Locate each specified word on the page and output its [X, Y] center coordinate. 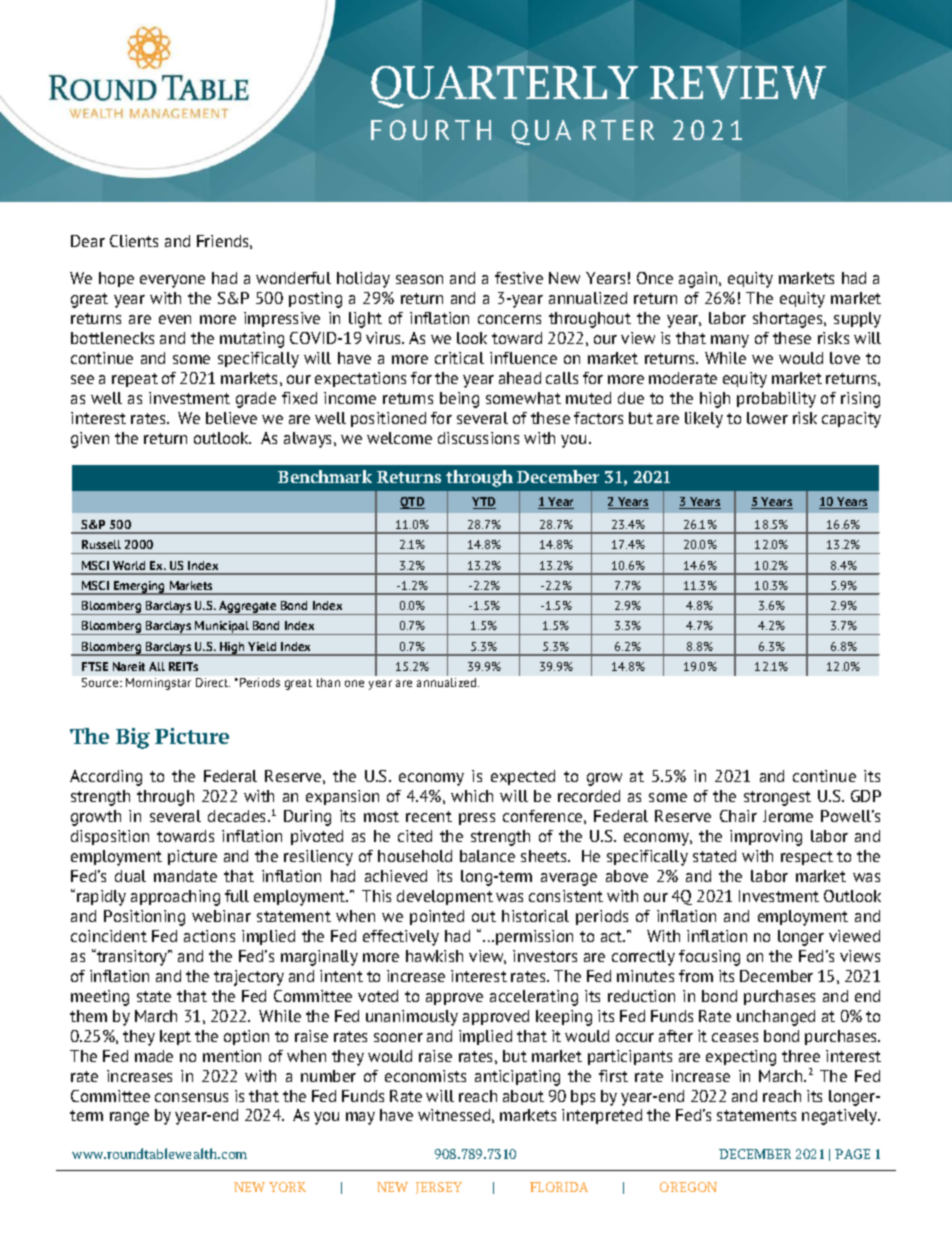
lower [767, 418]
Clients [134, 241]
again [699, 280]
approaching [175, 898]
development [445, 897]
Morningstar [158, 684]
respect [807, 858]
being [459, 400]
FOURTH [431, 130]
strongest [777, 798]
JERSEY [439, 1188]
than [328, 682]
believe [231, 418]
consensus [191, 1097]
